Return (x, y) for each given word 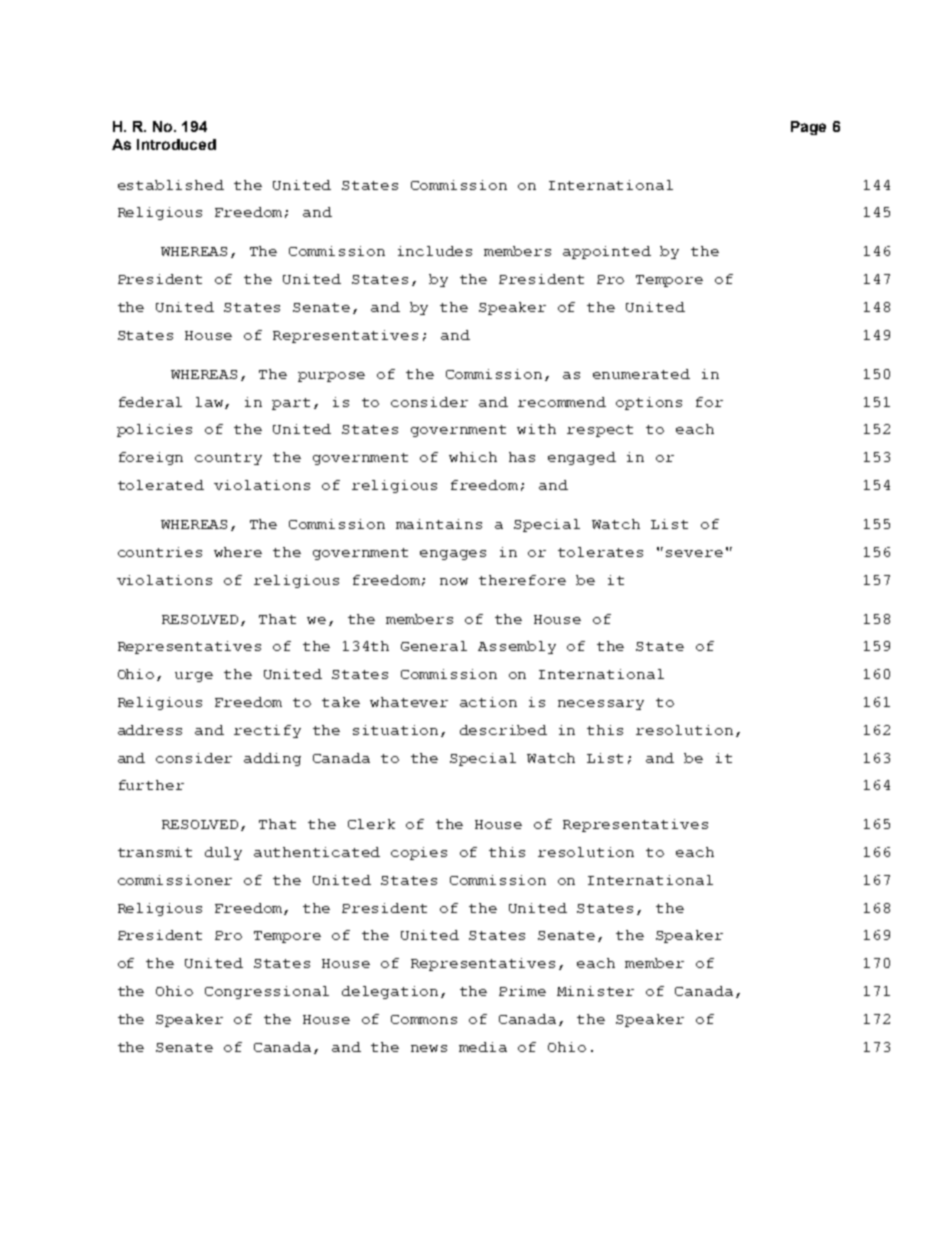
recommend (562, 402)
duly (223, 853)
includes (435, 251)
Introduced (176, 144)
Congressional (267, 992)
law (211, 403)
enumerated (641, 374)
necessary (601, 705)
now (454, 581)
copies (419, 853)
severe (694, 553)
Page (808, 128)
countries (160, 552)
